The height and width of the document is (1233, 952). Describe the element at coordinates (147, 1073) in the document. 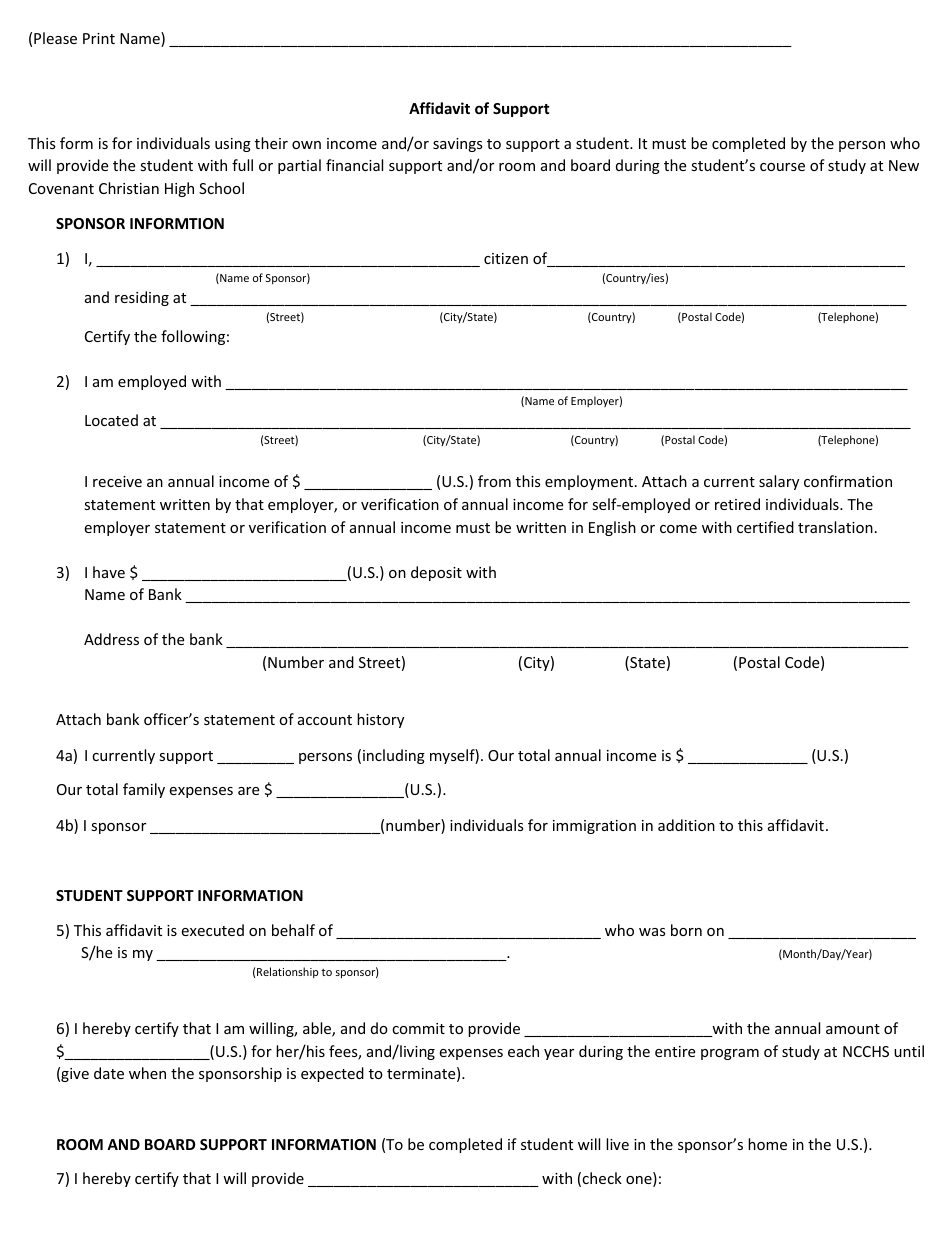

I see `when` at that location.
